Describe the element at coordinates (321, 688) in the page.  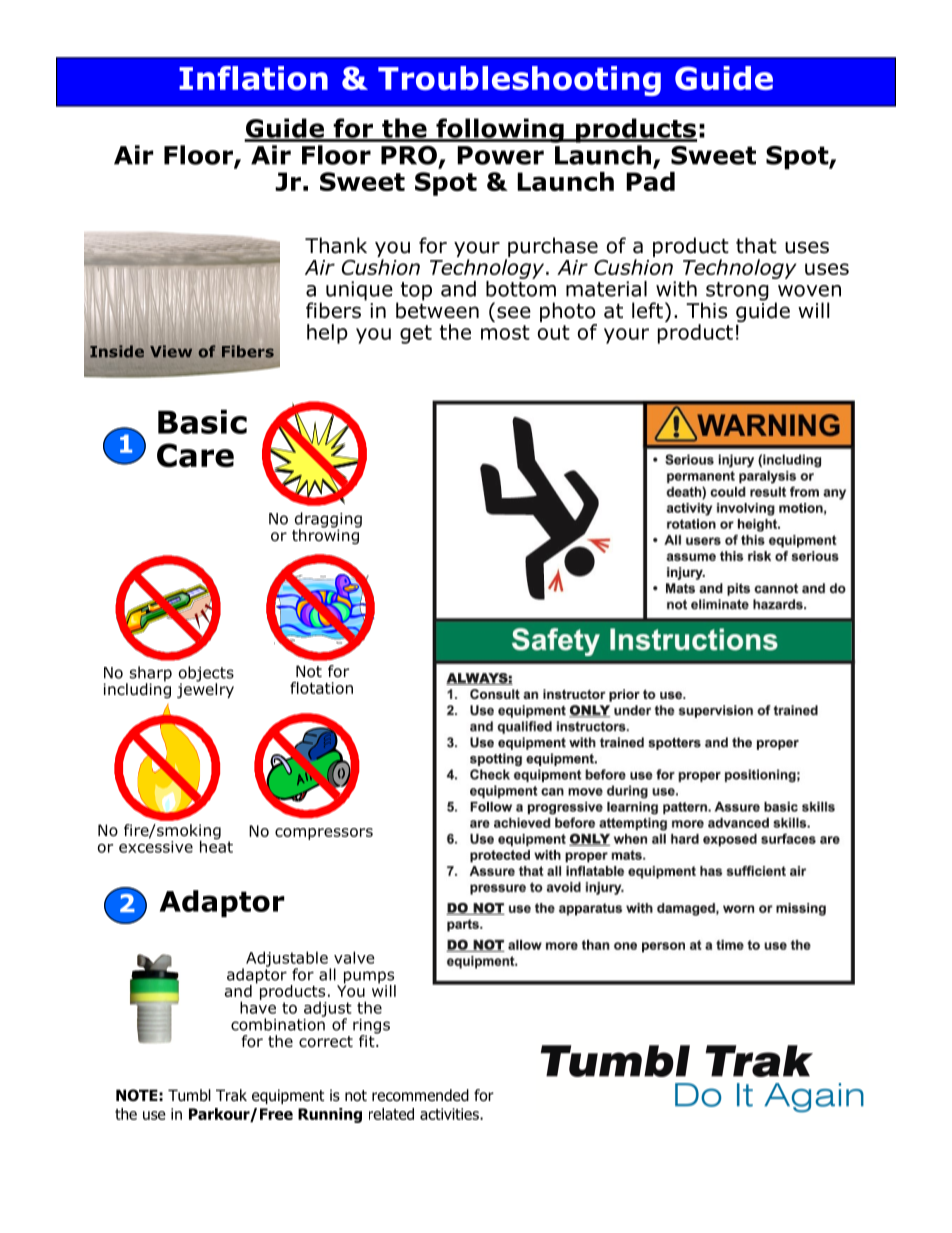
I see `flotation` at that location.
